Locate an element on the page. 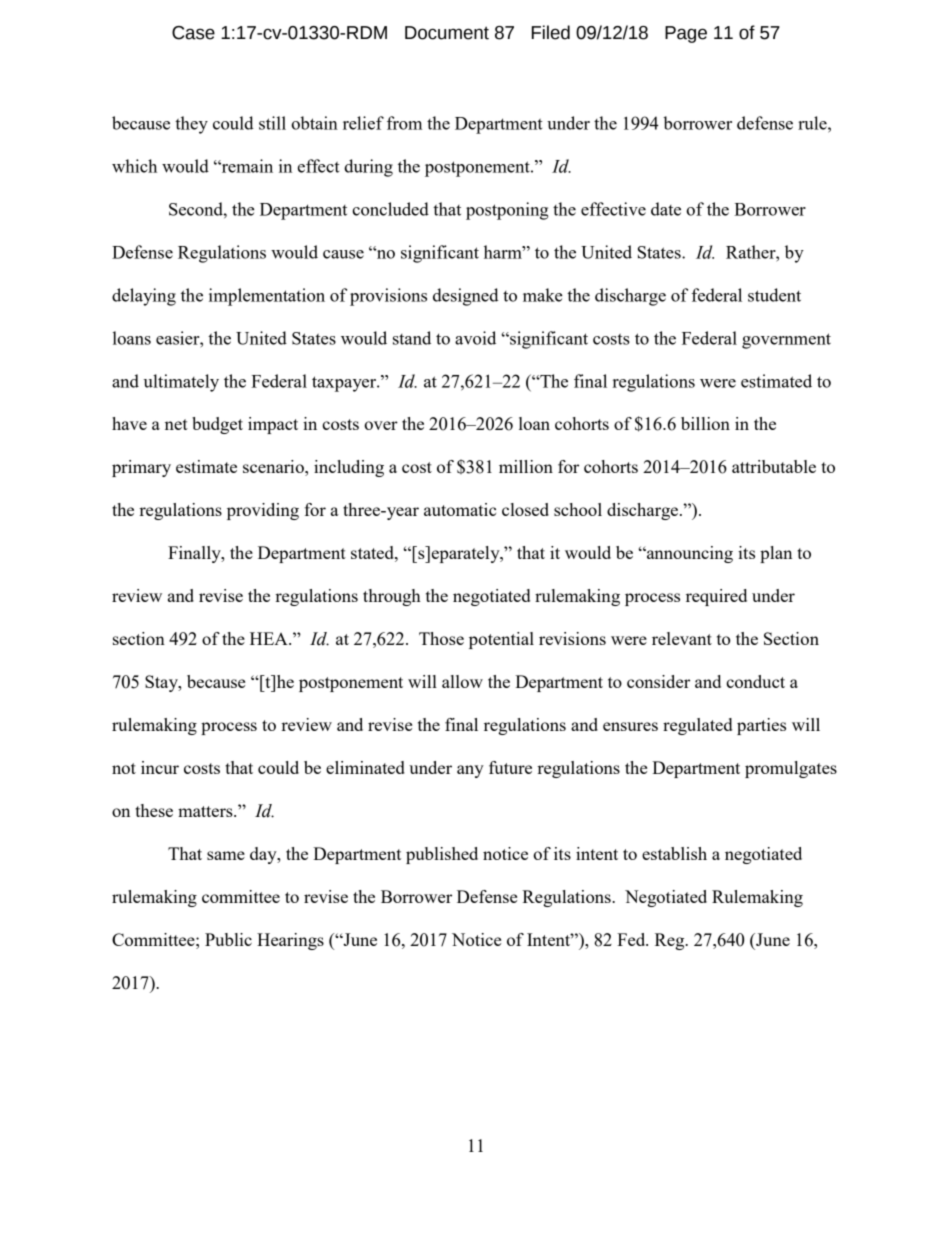 This image has width=952, height=1233. allow is located at coordinates (462, 681).
